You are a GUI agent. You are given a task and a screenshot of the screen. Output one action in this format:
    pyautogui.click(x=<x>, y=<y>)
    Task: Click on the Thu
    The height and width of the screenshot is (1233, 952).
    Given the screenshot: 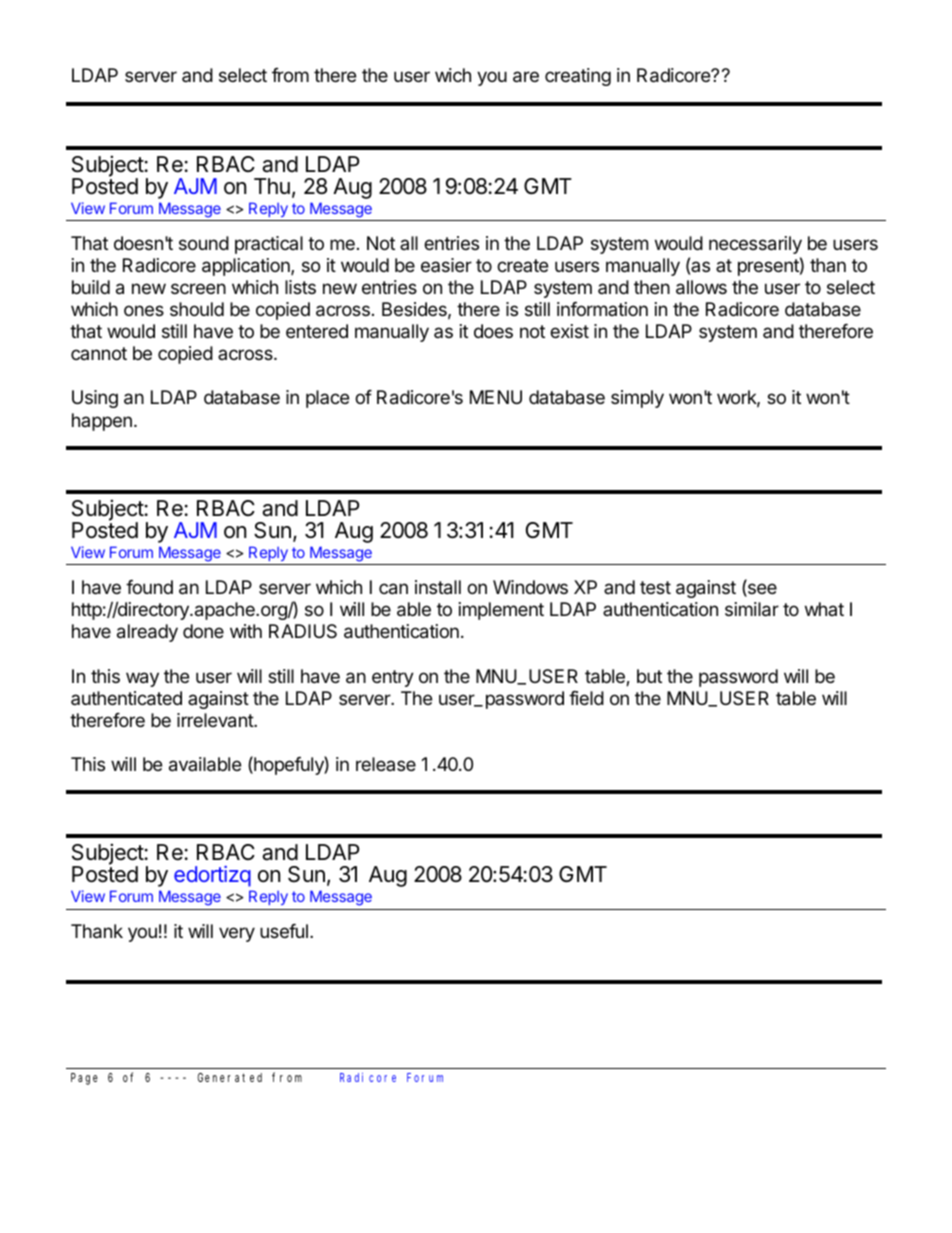 What is the action you would take?
    pyautogui.click(x=272, y=186)
